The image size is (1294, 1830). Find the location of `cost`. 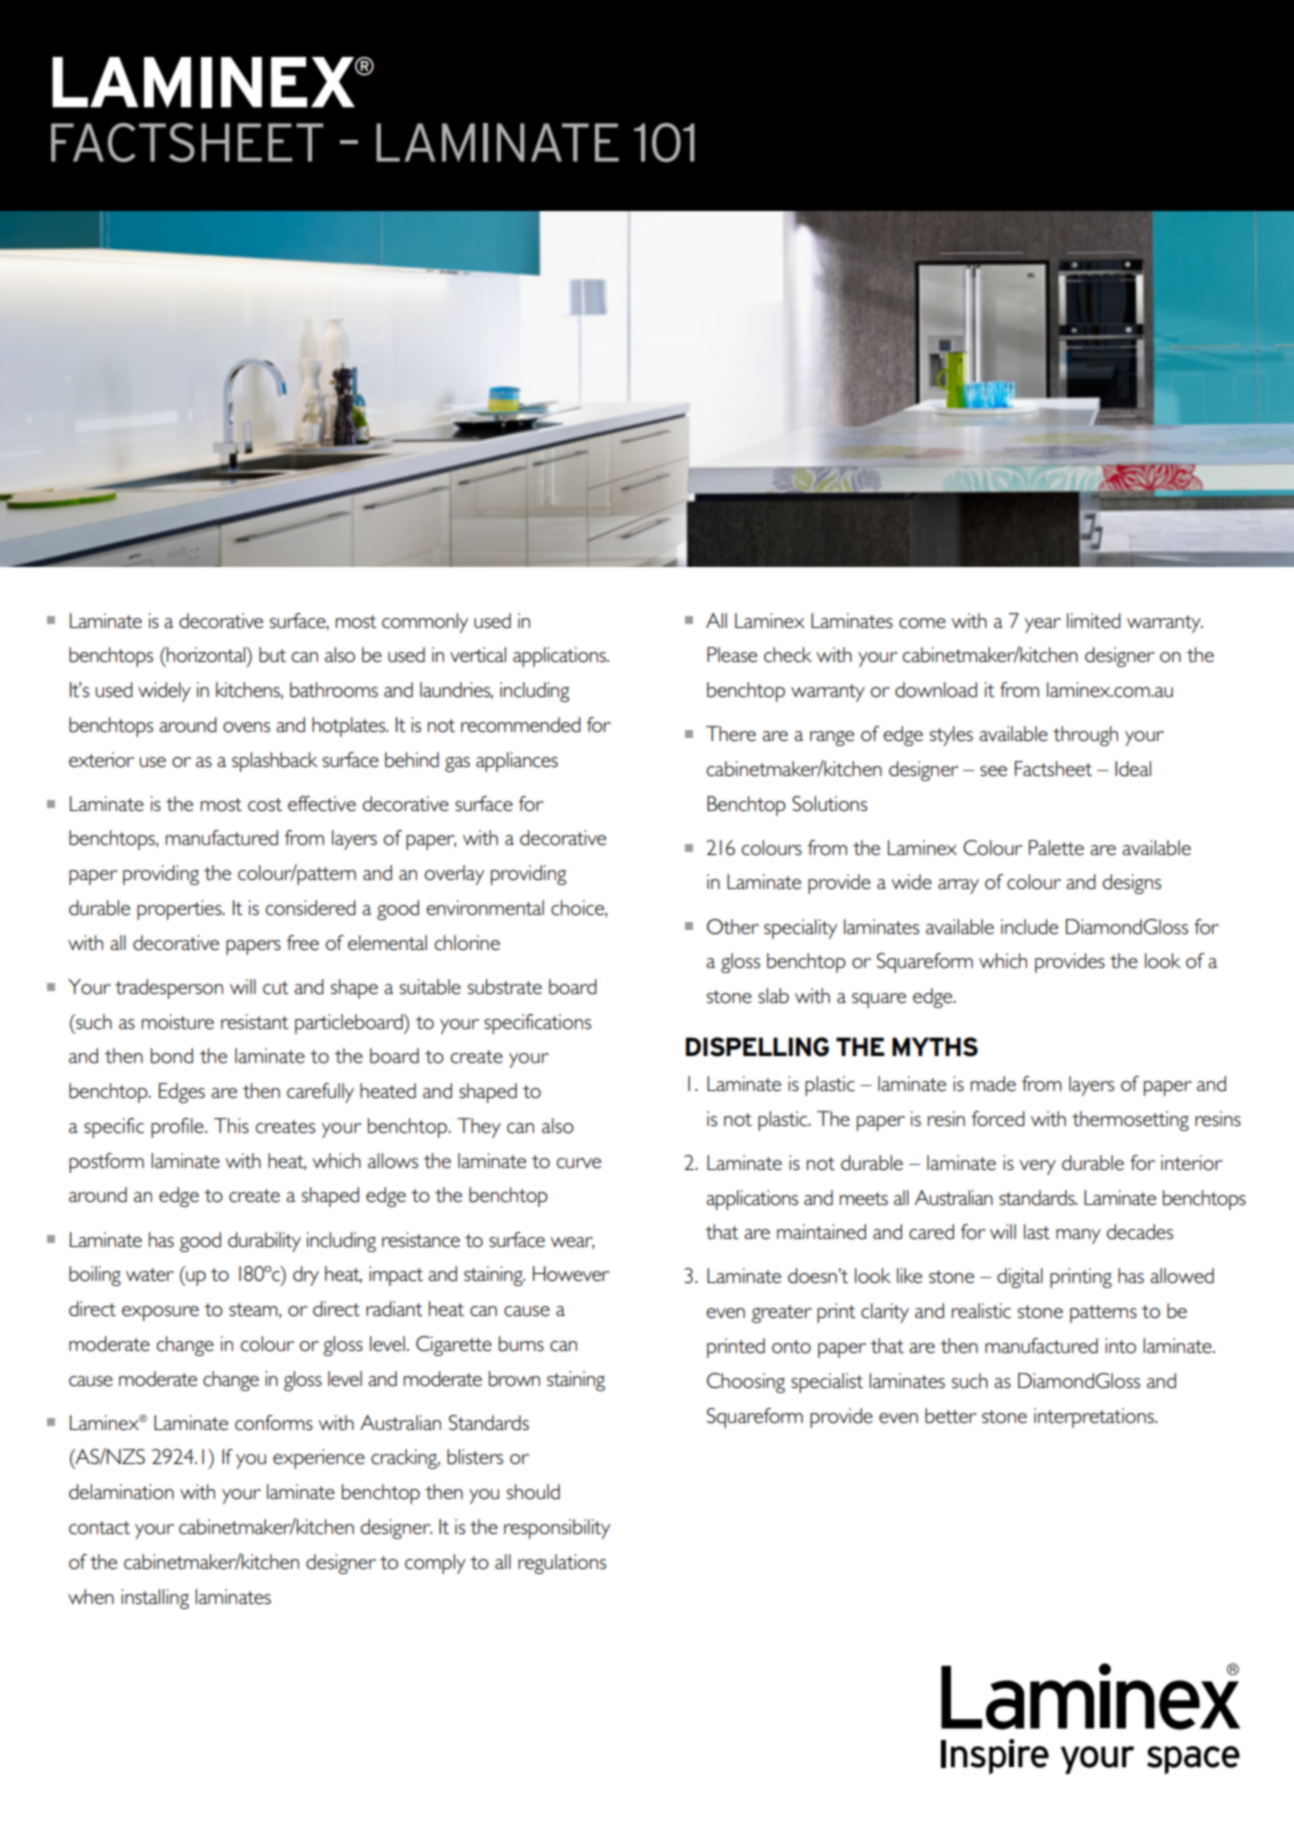

cost is located at coordinates (265, 805).
